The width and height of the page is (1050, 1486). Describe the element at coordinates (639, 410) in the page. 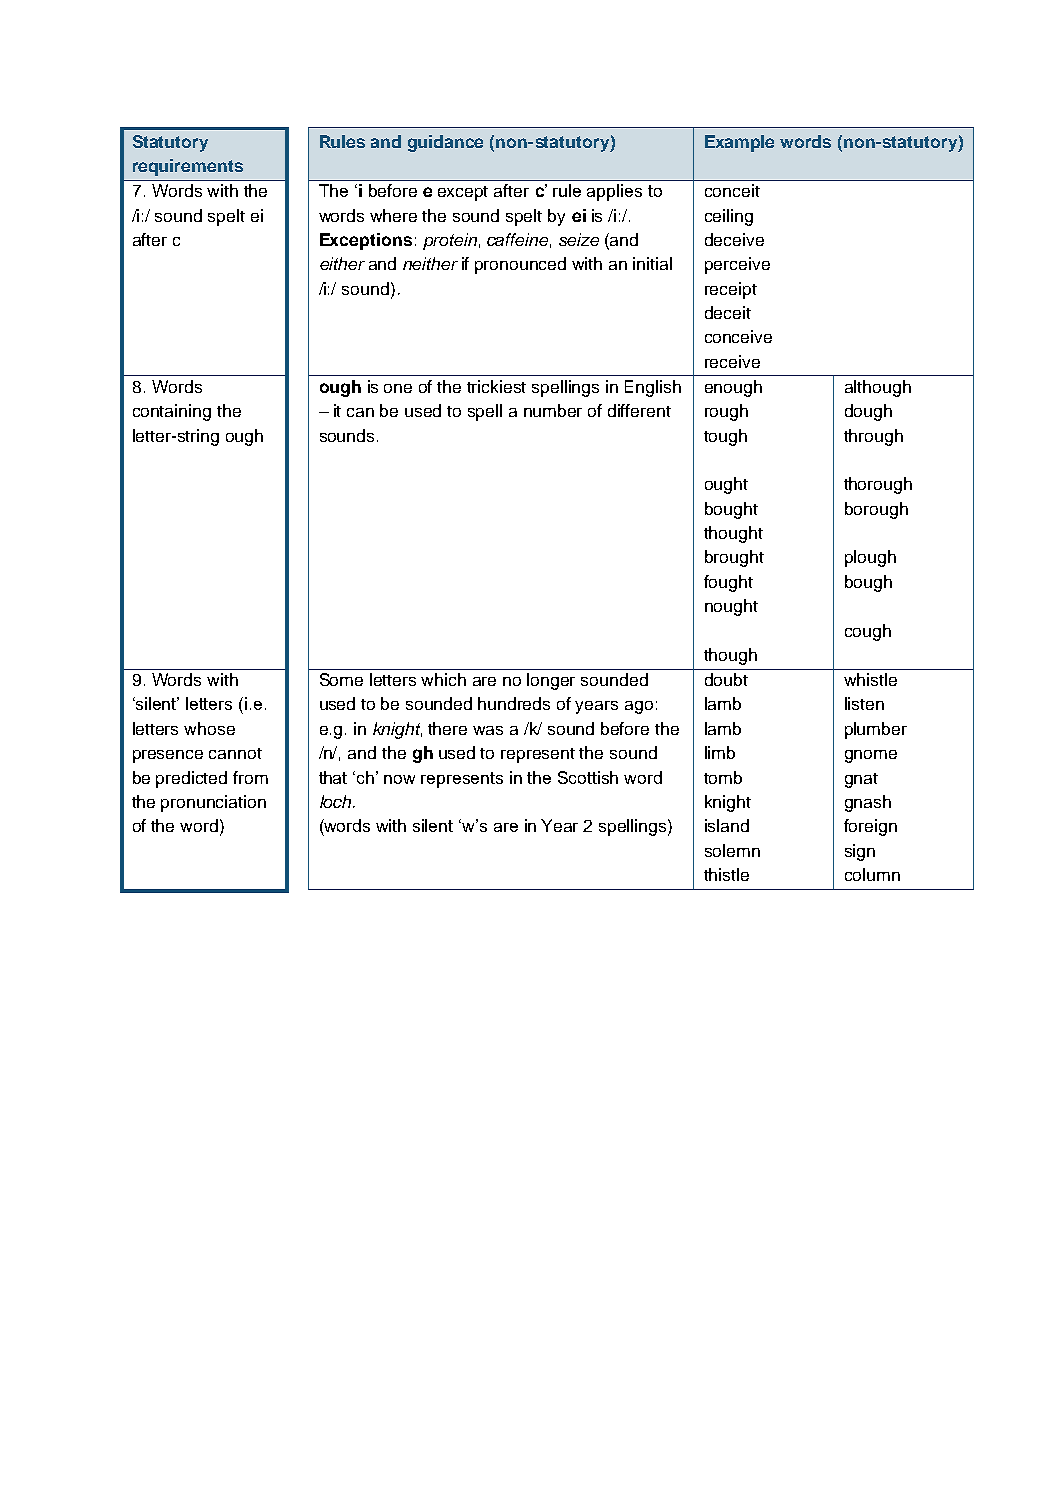

I see `different` at that location.
